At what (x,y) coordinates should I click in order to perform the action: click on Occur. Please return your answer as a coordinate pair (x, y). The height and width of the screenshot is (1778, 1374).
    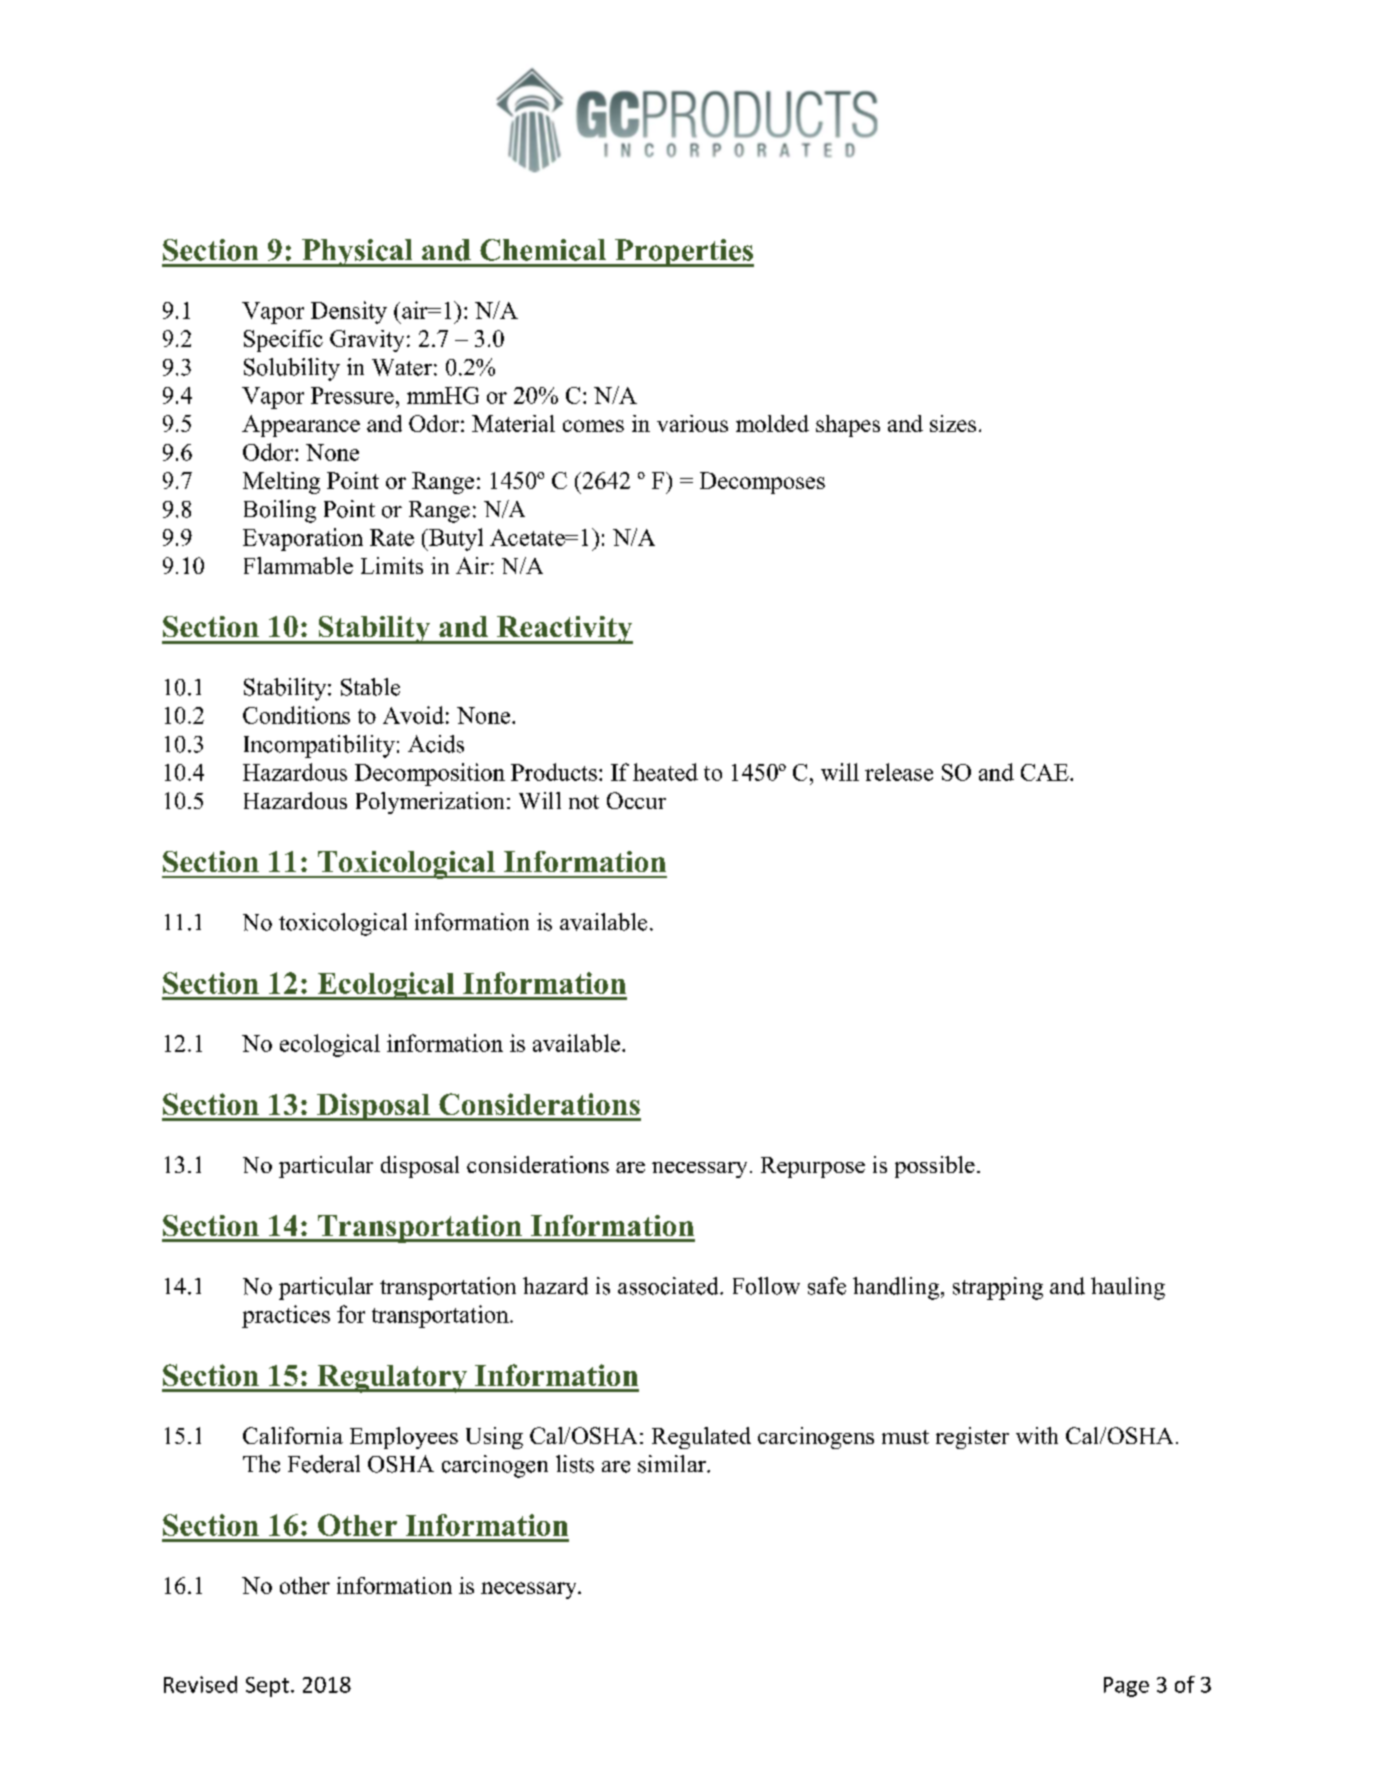
    Looking at the image, I should click on (636, 800).
